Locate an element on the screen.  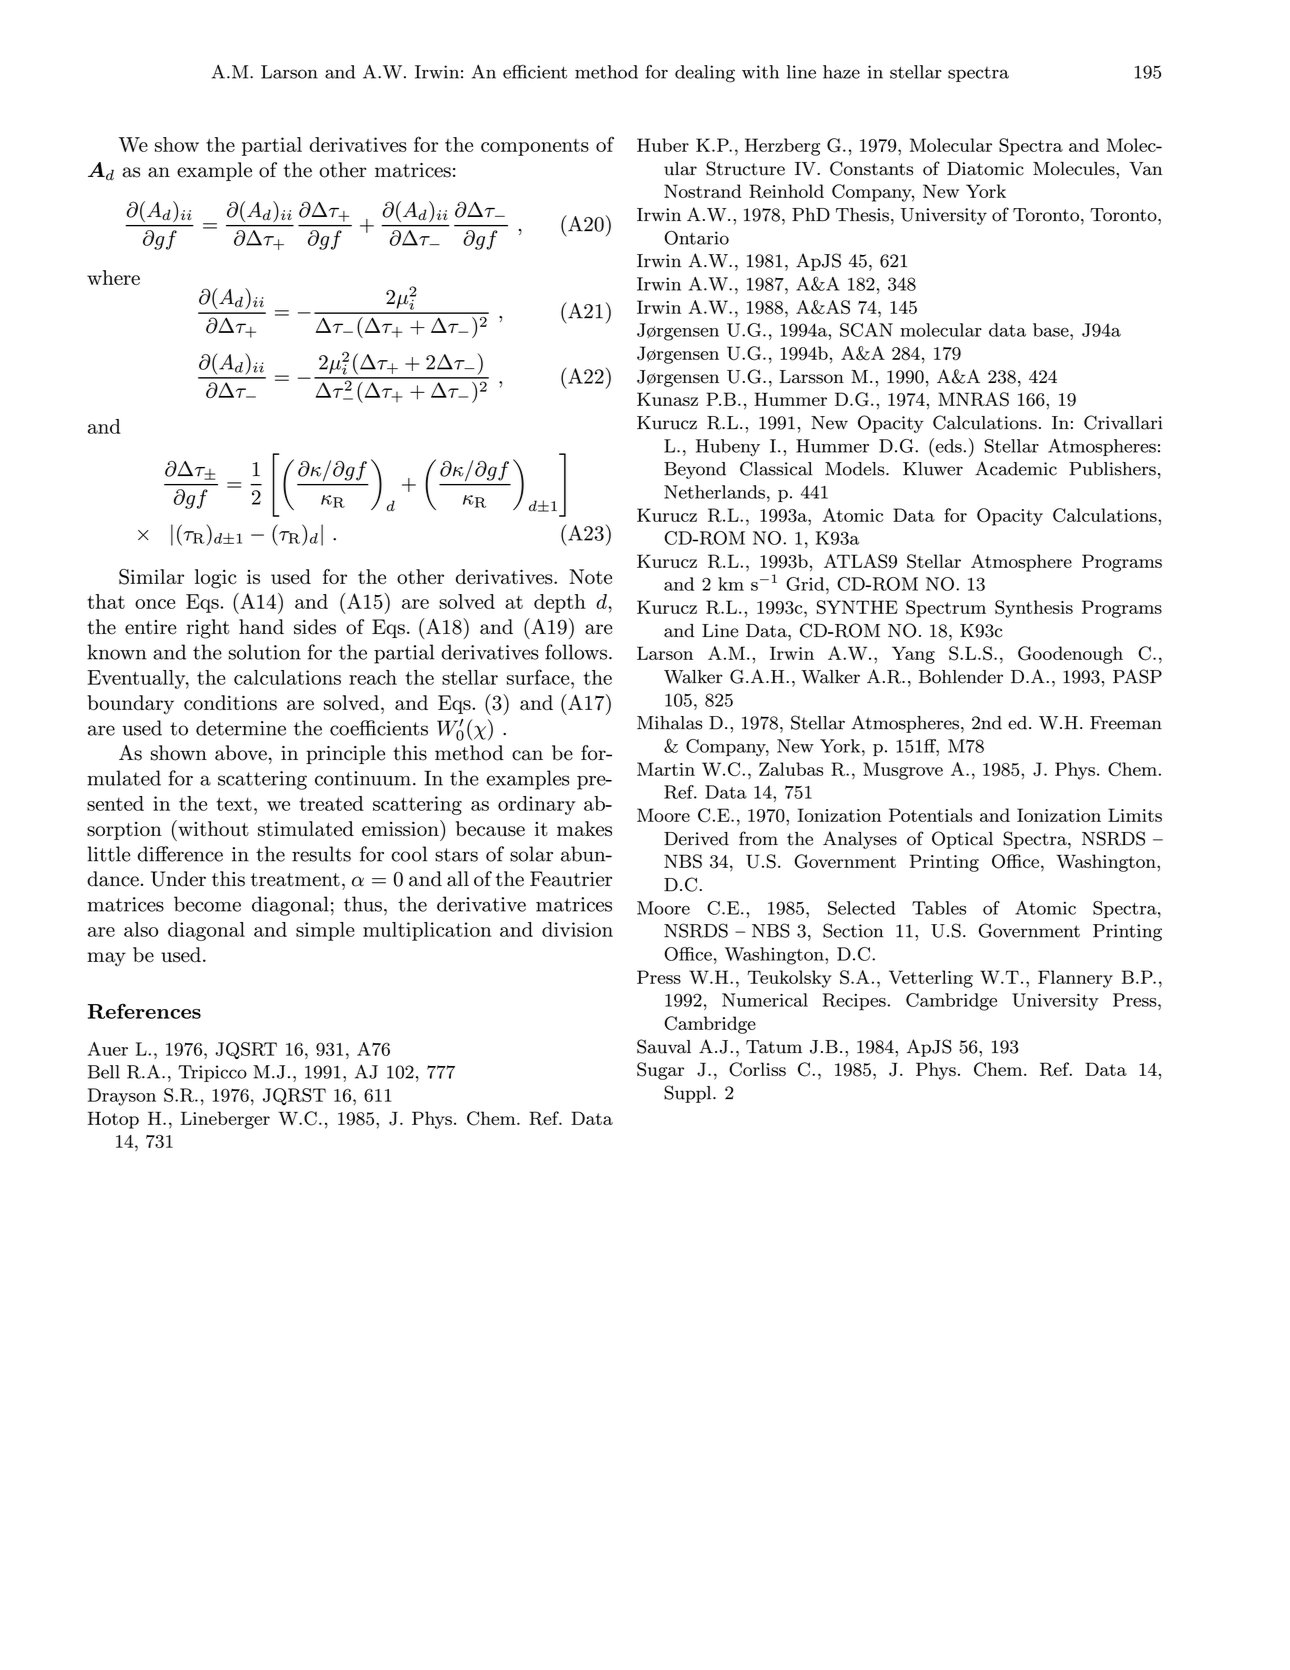
Martin is located at coordinates (666, 769).
